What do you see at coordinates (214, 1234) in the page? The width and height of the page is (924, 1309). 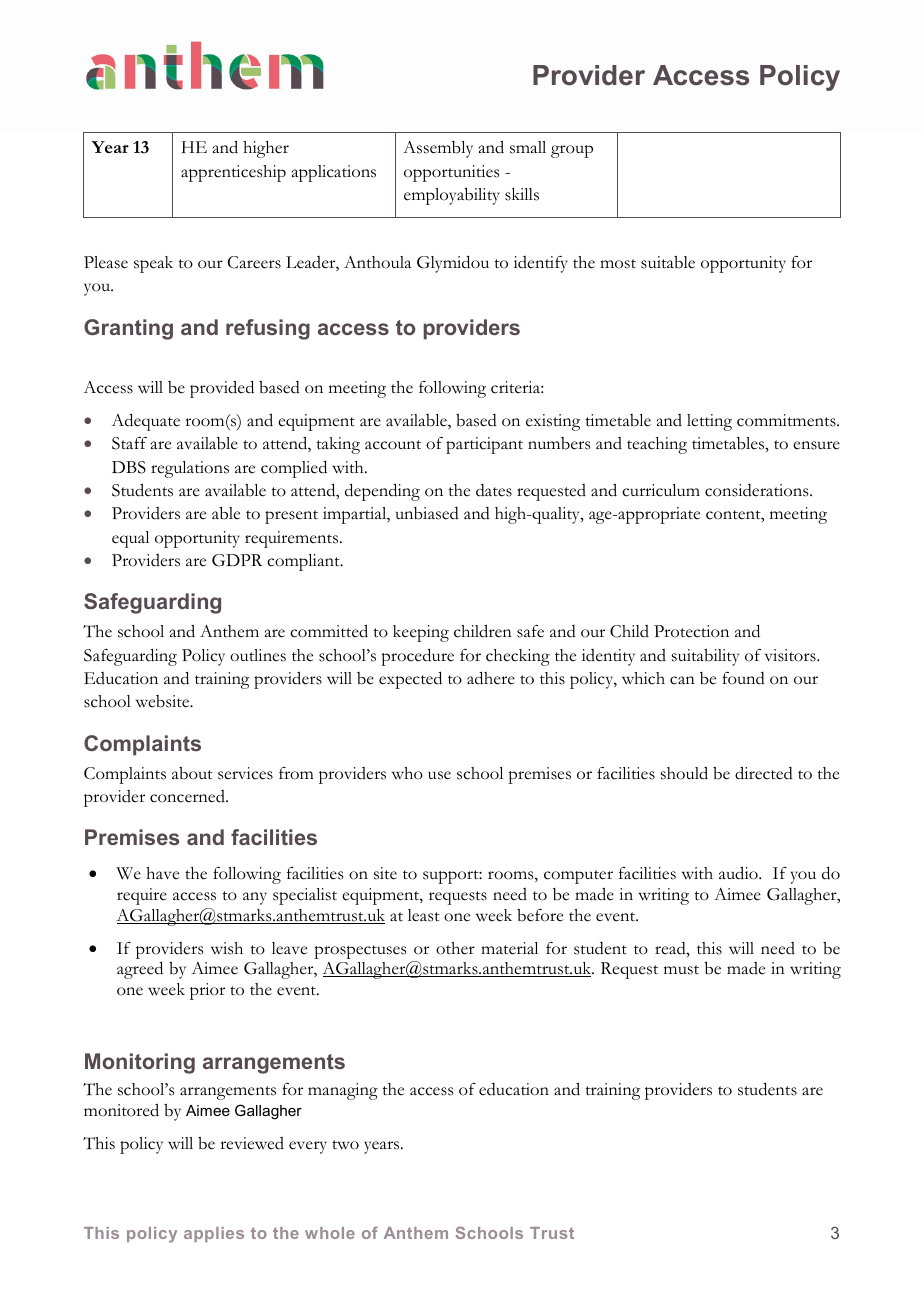 I see `applies` at bounding box center [214, 1234].
